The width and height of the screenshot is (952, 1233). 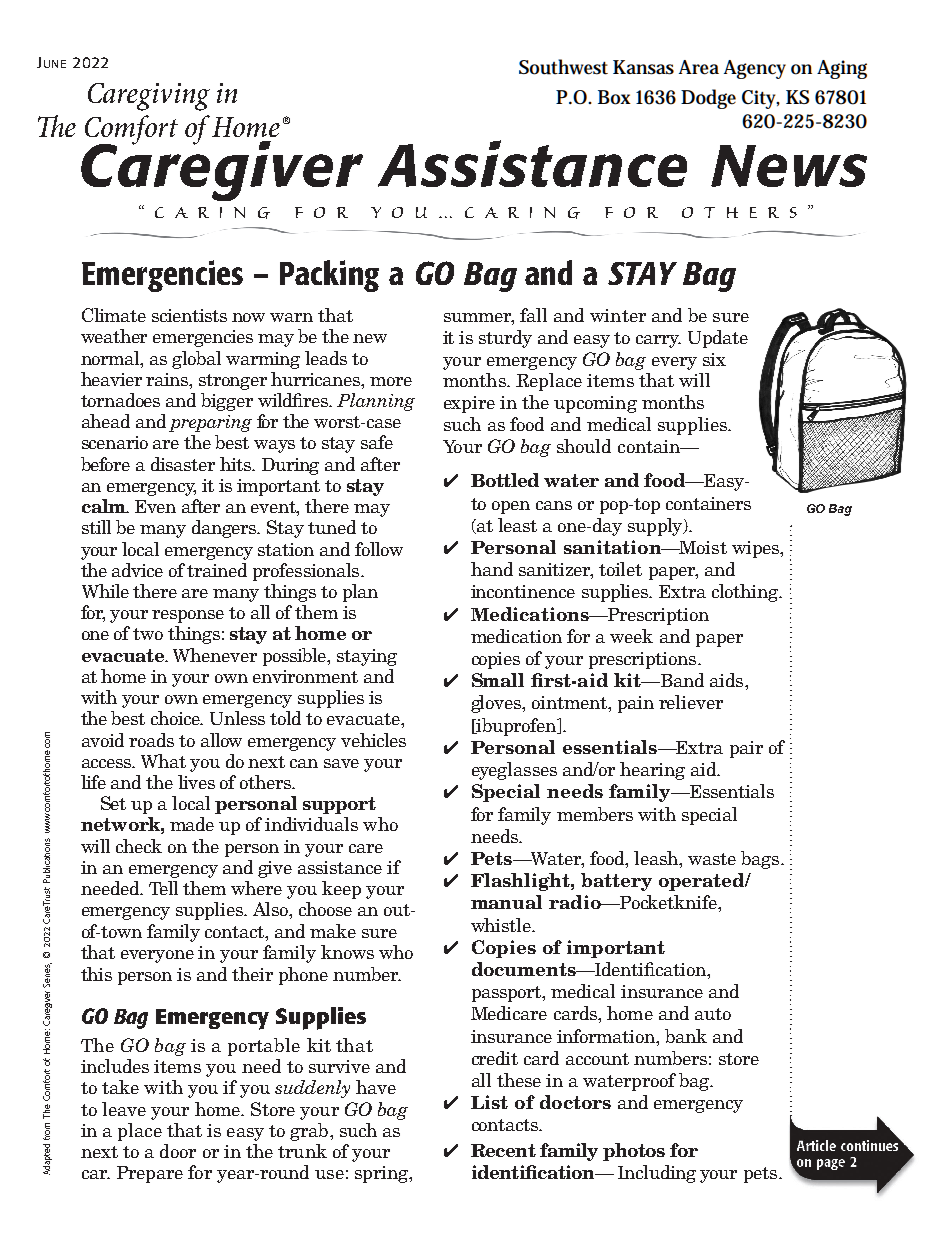 What do you see at coordinates (728, 680) in the screenshot?
I see `aids` at bounding box center [728, 680].
